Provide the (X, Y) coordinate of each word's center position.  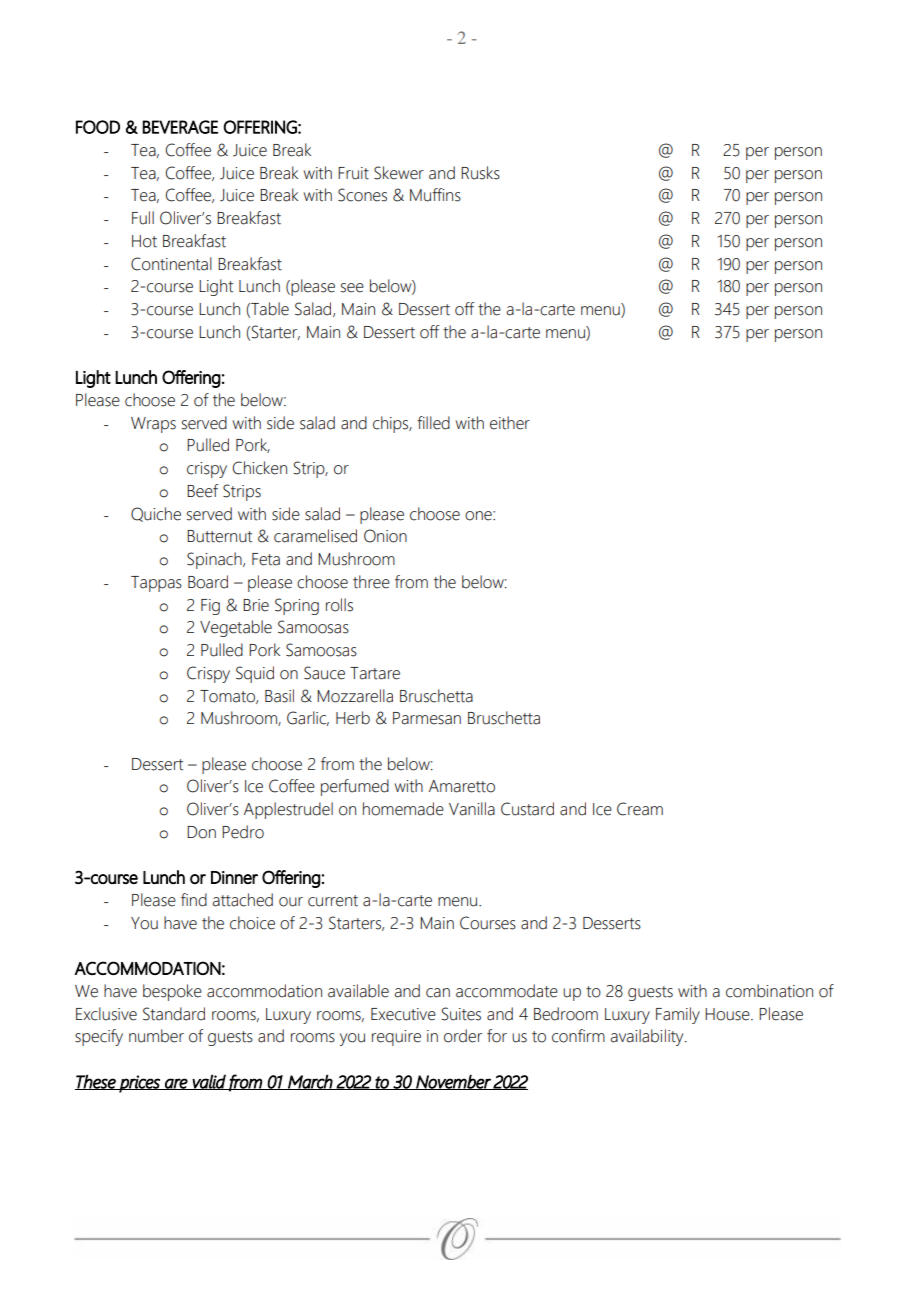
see (352, 288)
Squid (255, 674)
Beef (202, 491)
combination (769, 991)
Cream (640, 809)
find (194, 900)
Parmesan (427, 718)
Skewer (399, 173)
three (371, 582)
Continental (171, 264)
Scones (362, 195)
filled (433, 423)
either (510, 423)
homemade (403, 809)
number (156, 1036)
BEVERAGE (180, 127)
